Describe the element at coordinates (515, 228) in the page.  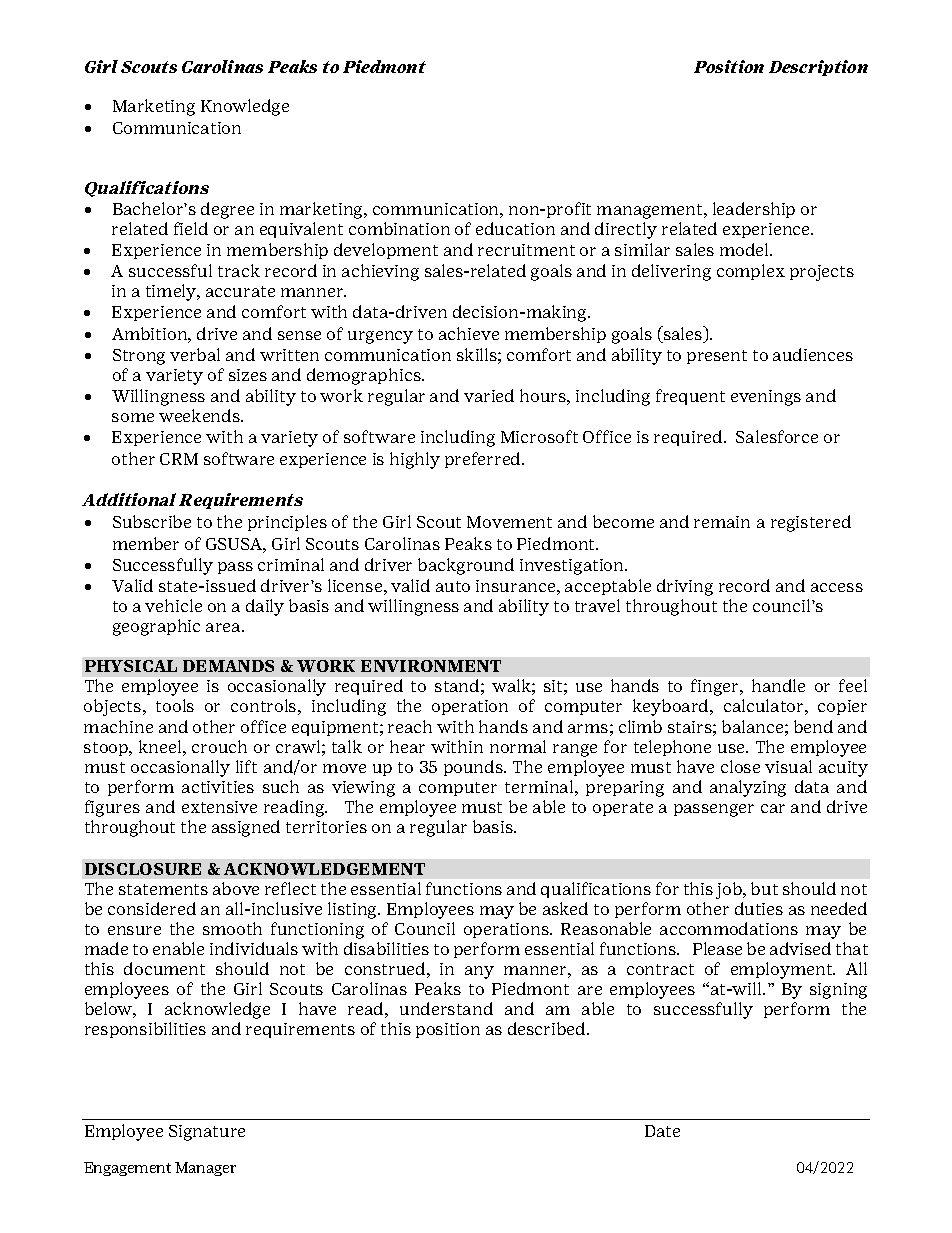
I see `education` at that location.
